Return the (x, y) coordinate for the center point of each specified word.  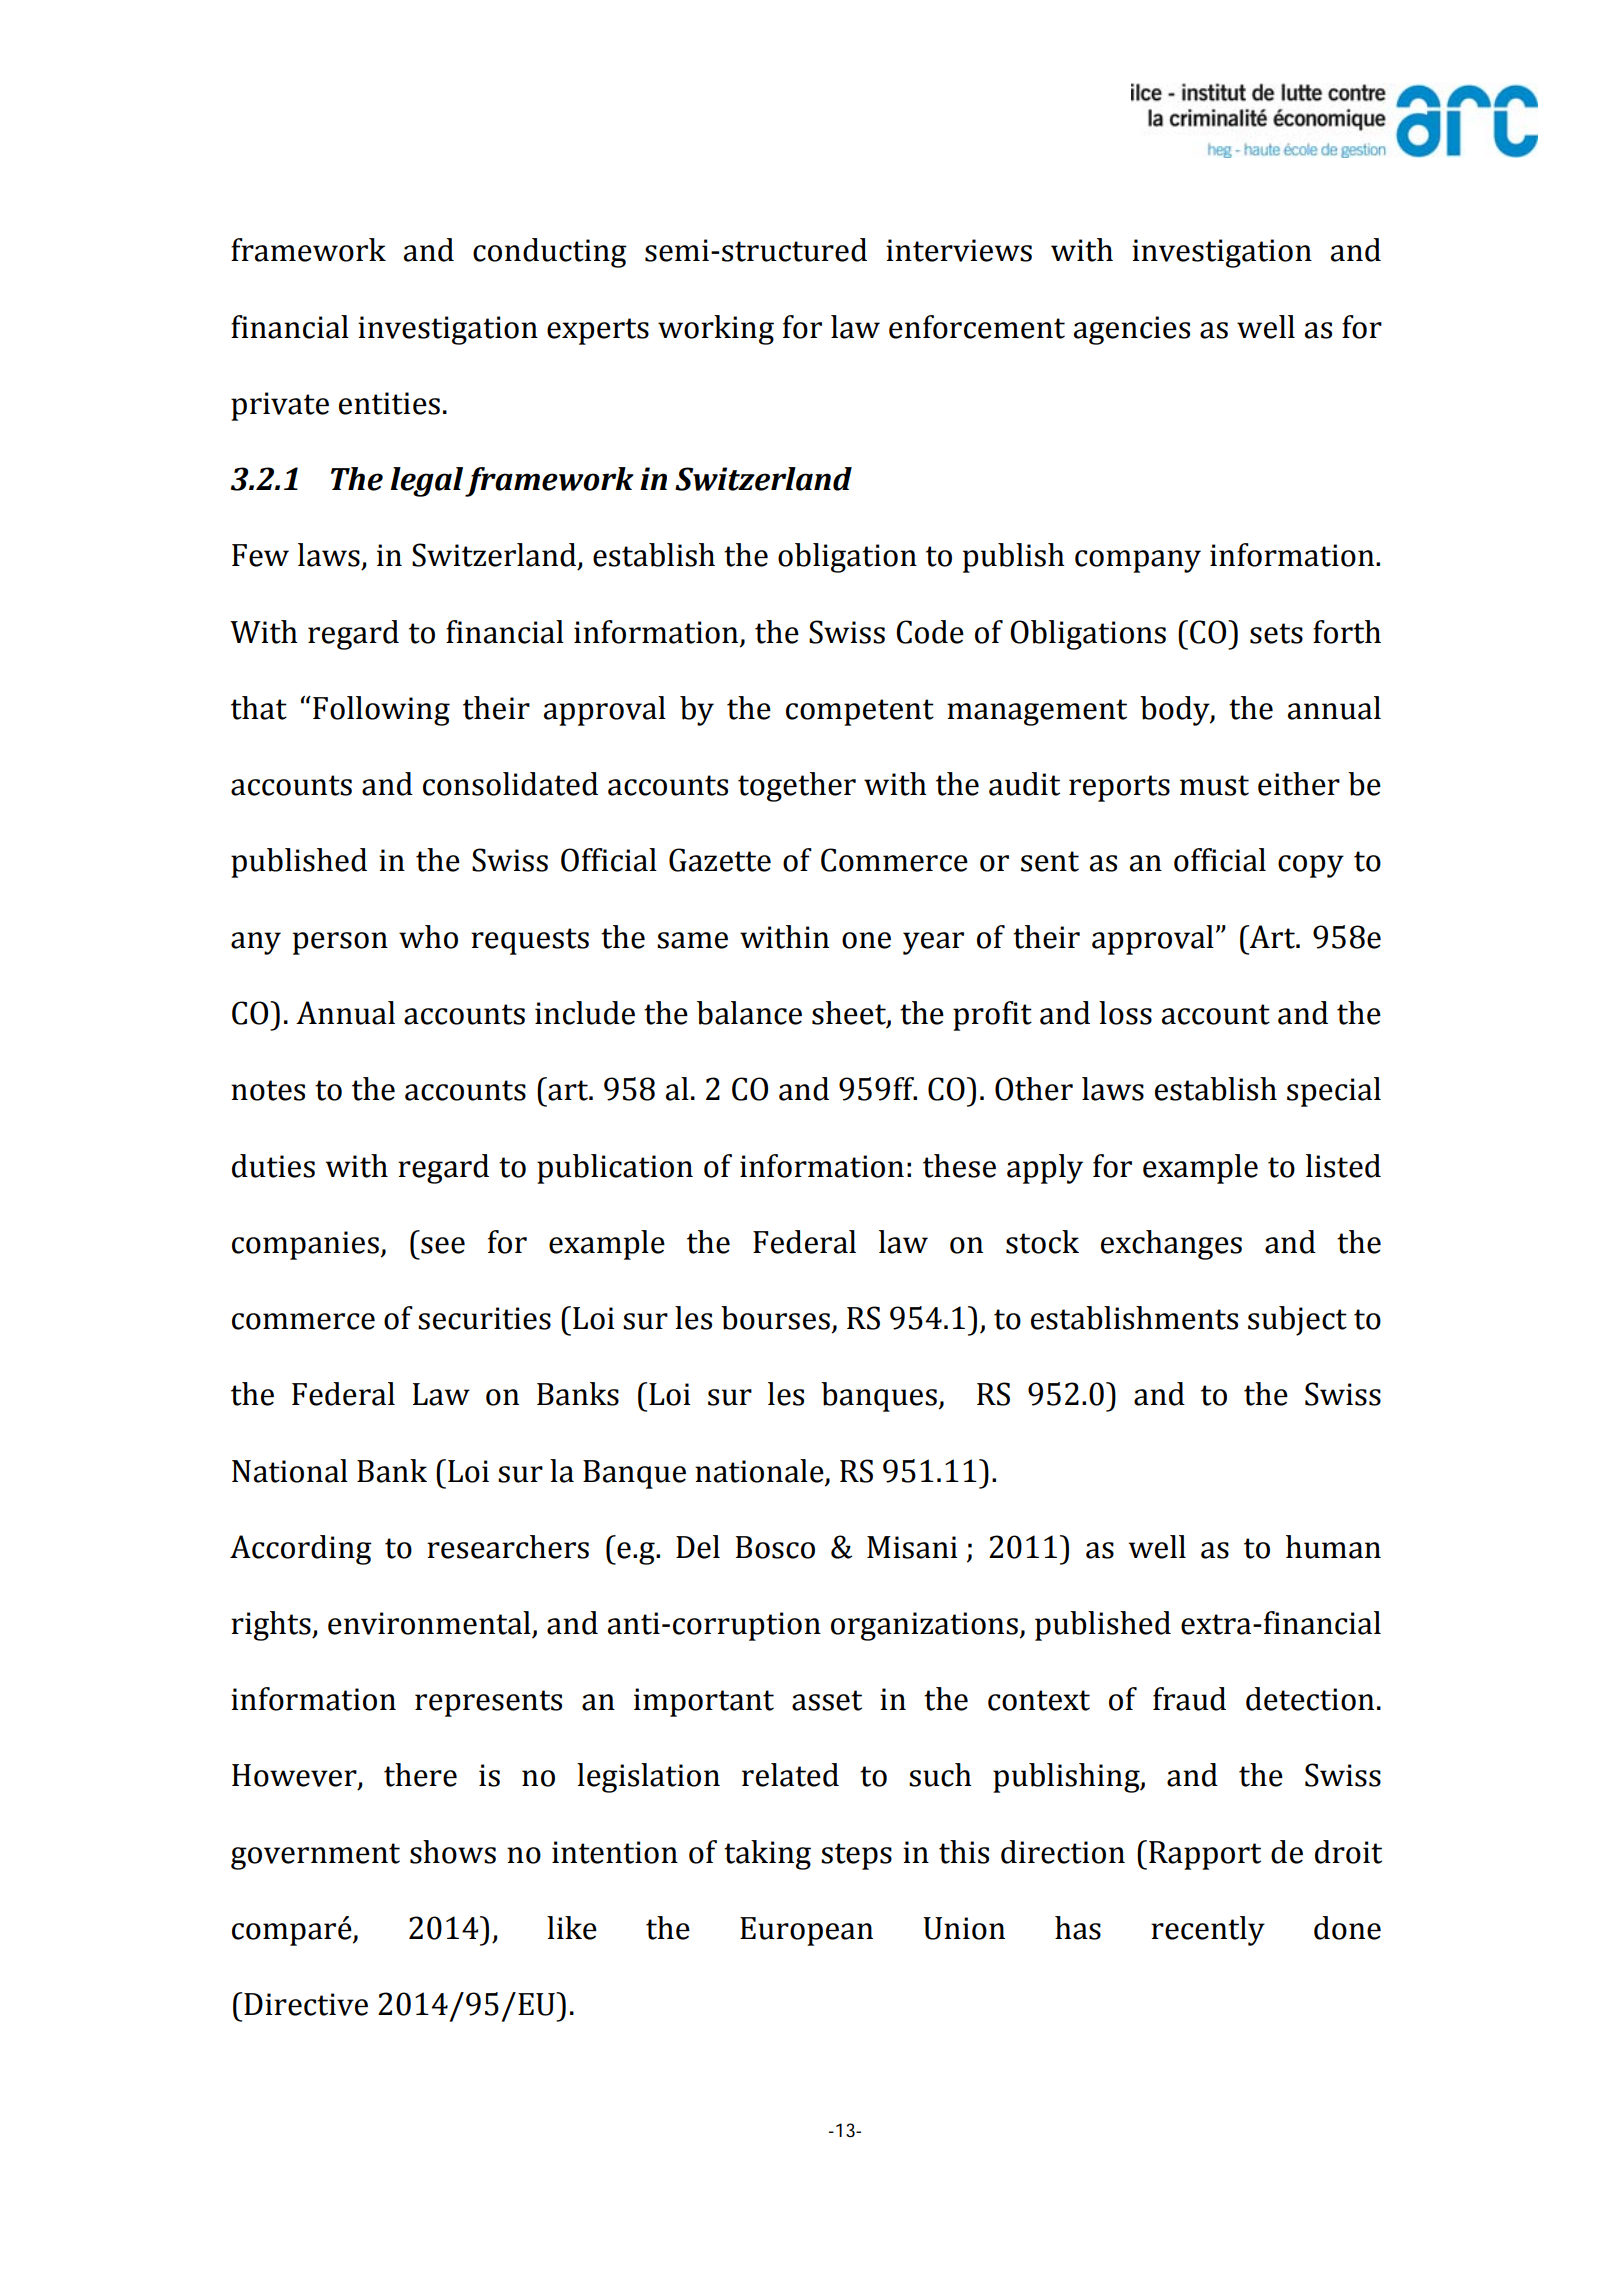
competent (860, 712)
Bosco (775, 1547)
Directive (306, 2004)
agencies (1132, 330)
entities (389, 403)
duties (273, 1166)
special (1334, 1092)
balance (749, 1013)
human (1333, 1547)
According (301, 1550)
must (1214, 785)
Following (381, 711)
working (716, 330)
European (806, 1931)
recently (1208, 1931)
